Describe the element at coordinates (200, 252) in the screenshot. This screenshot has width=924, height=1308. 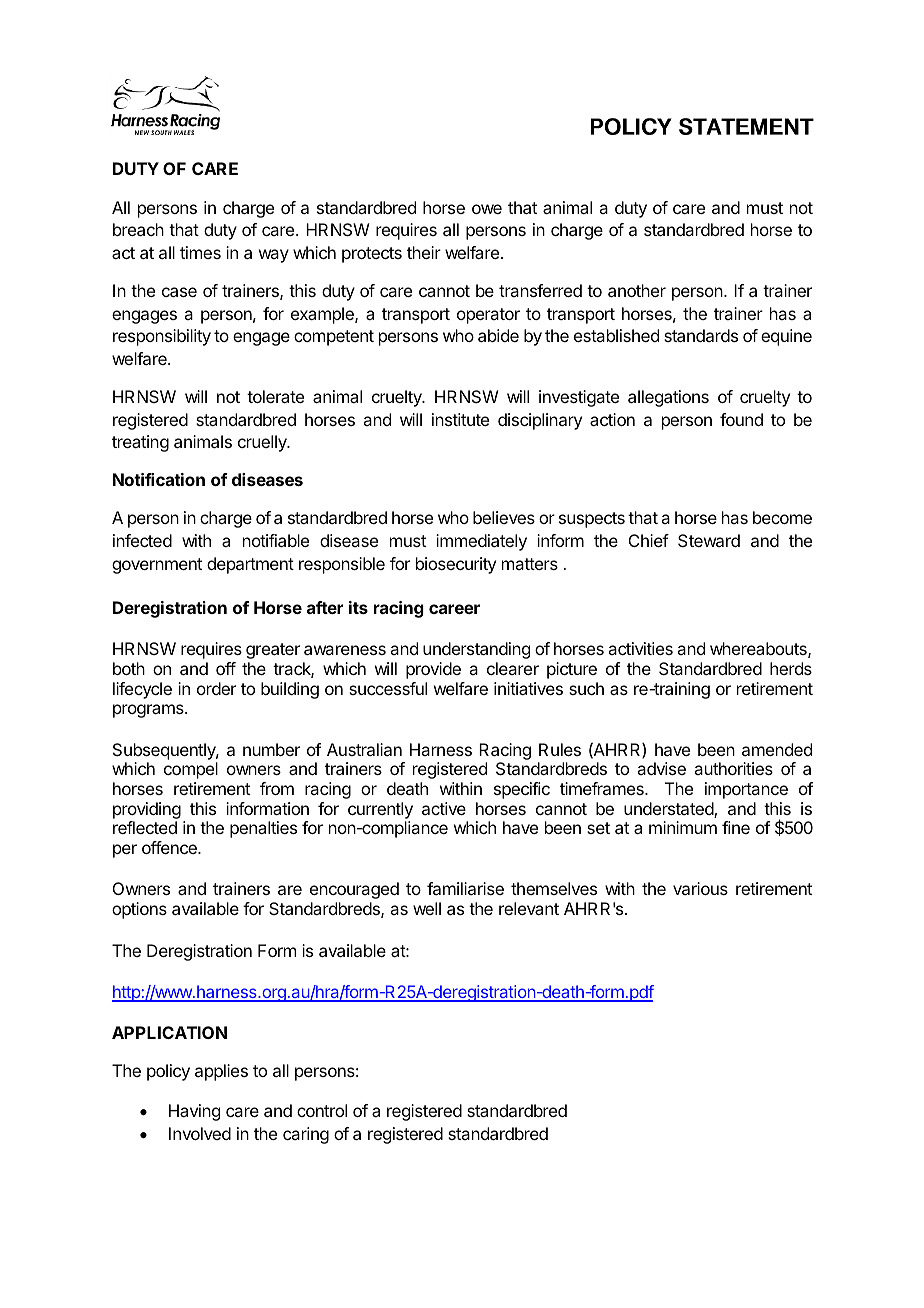
I see `times` at that location.
